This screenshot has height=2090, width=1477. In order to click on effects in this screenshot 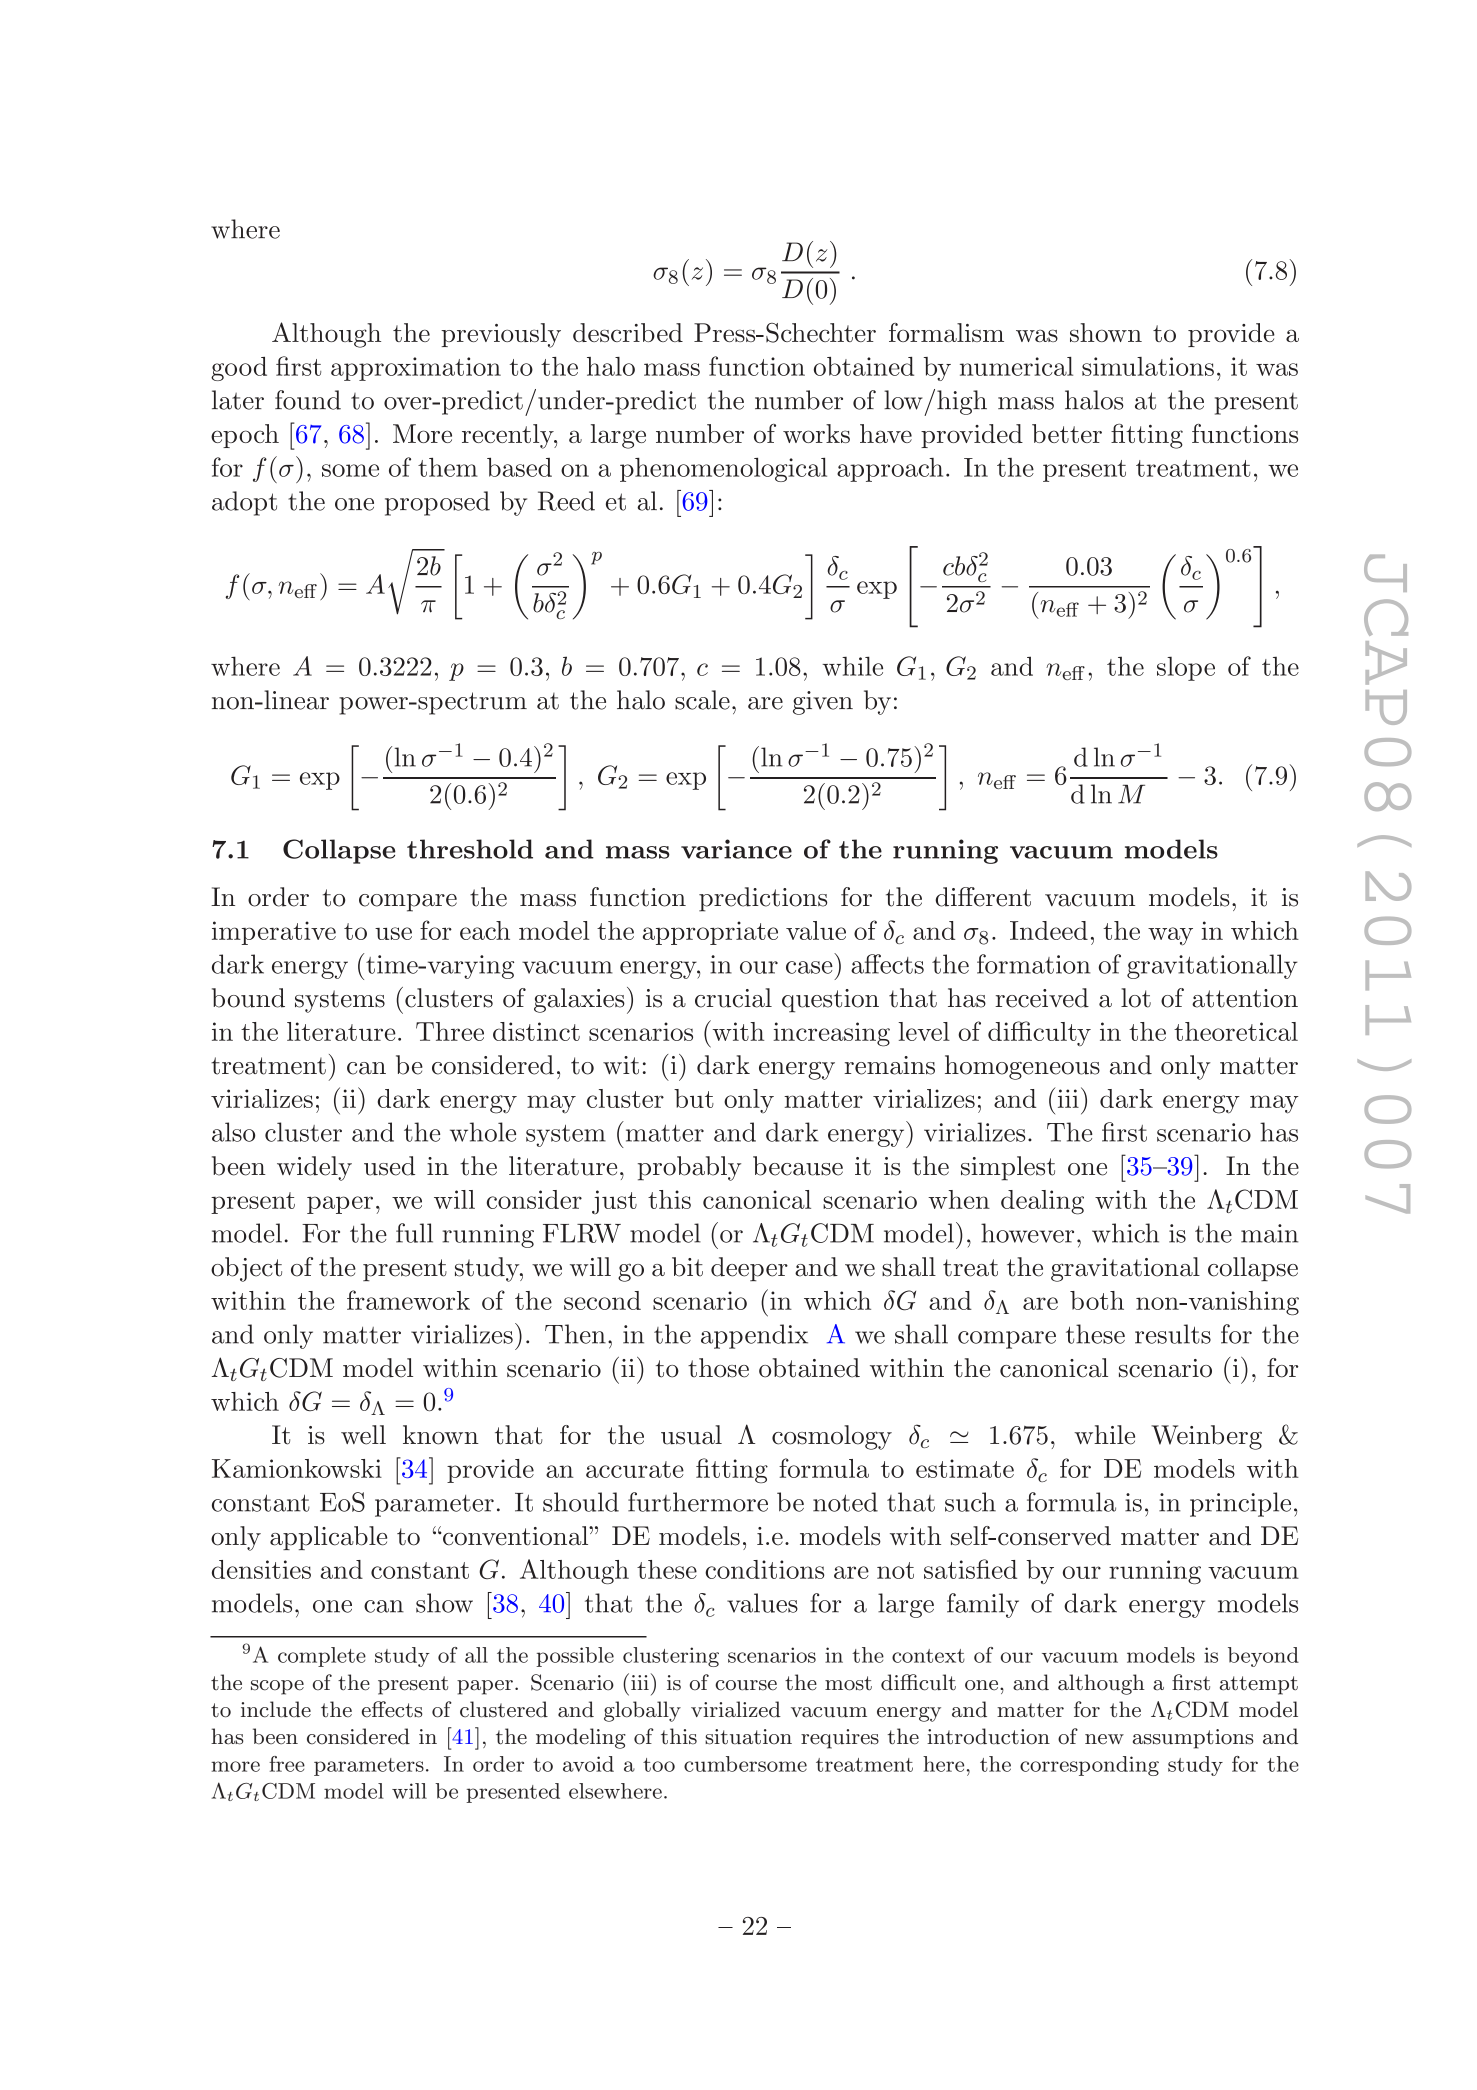, I will do `click(392, 1709)`.
